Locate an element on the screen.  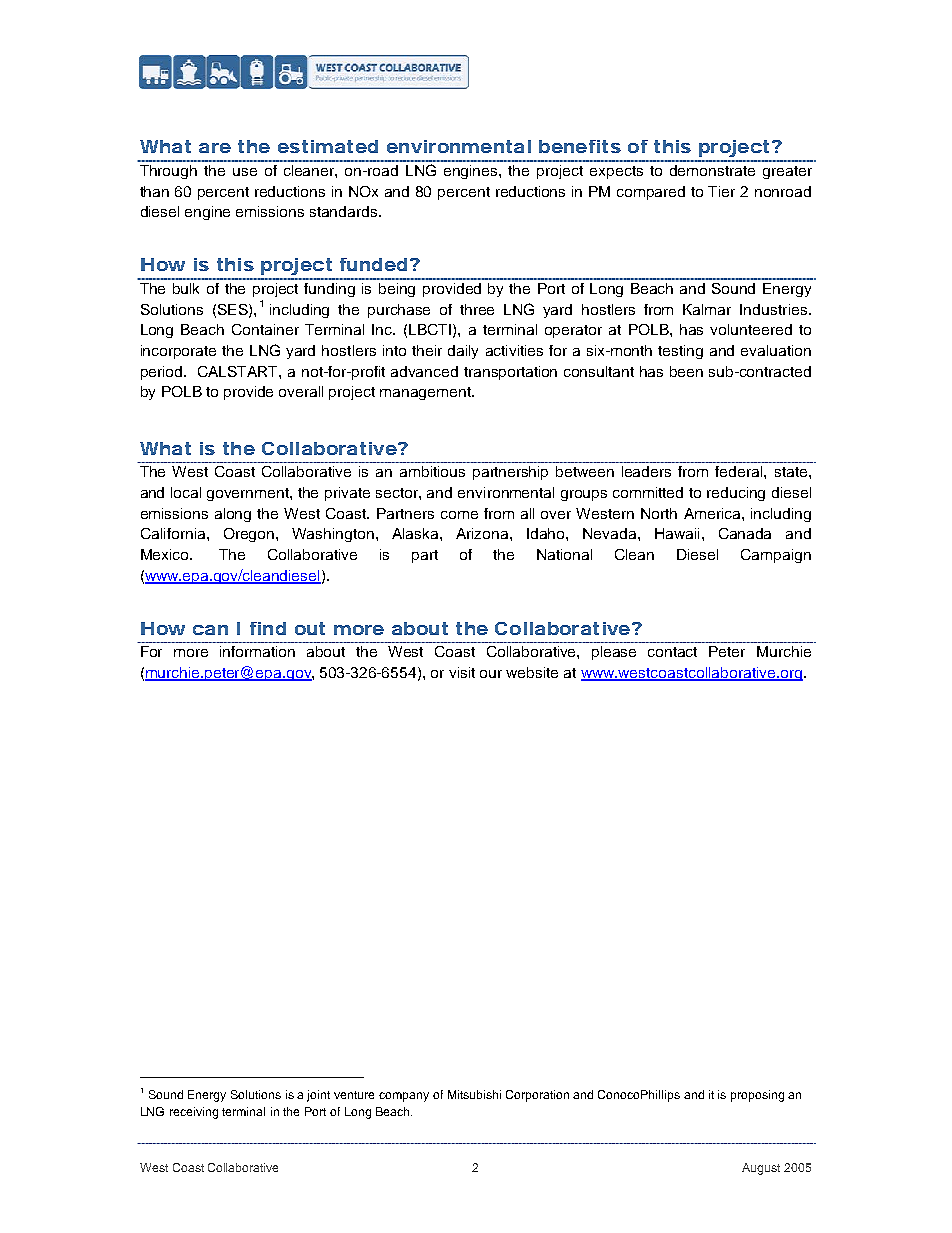
Tier is located at coordinates (721, 191).
